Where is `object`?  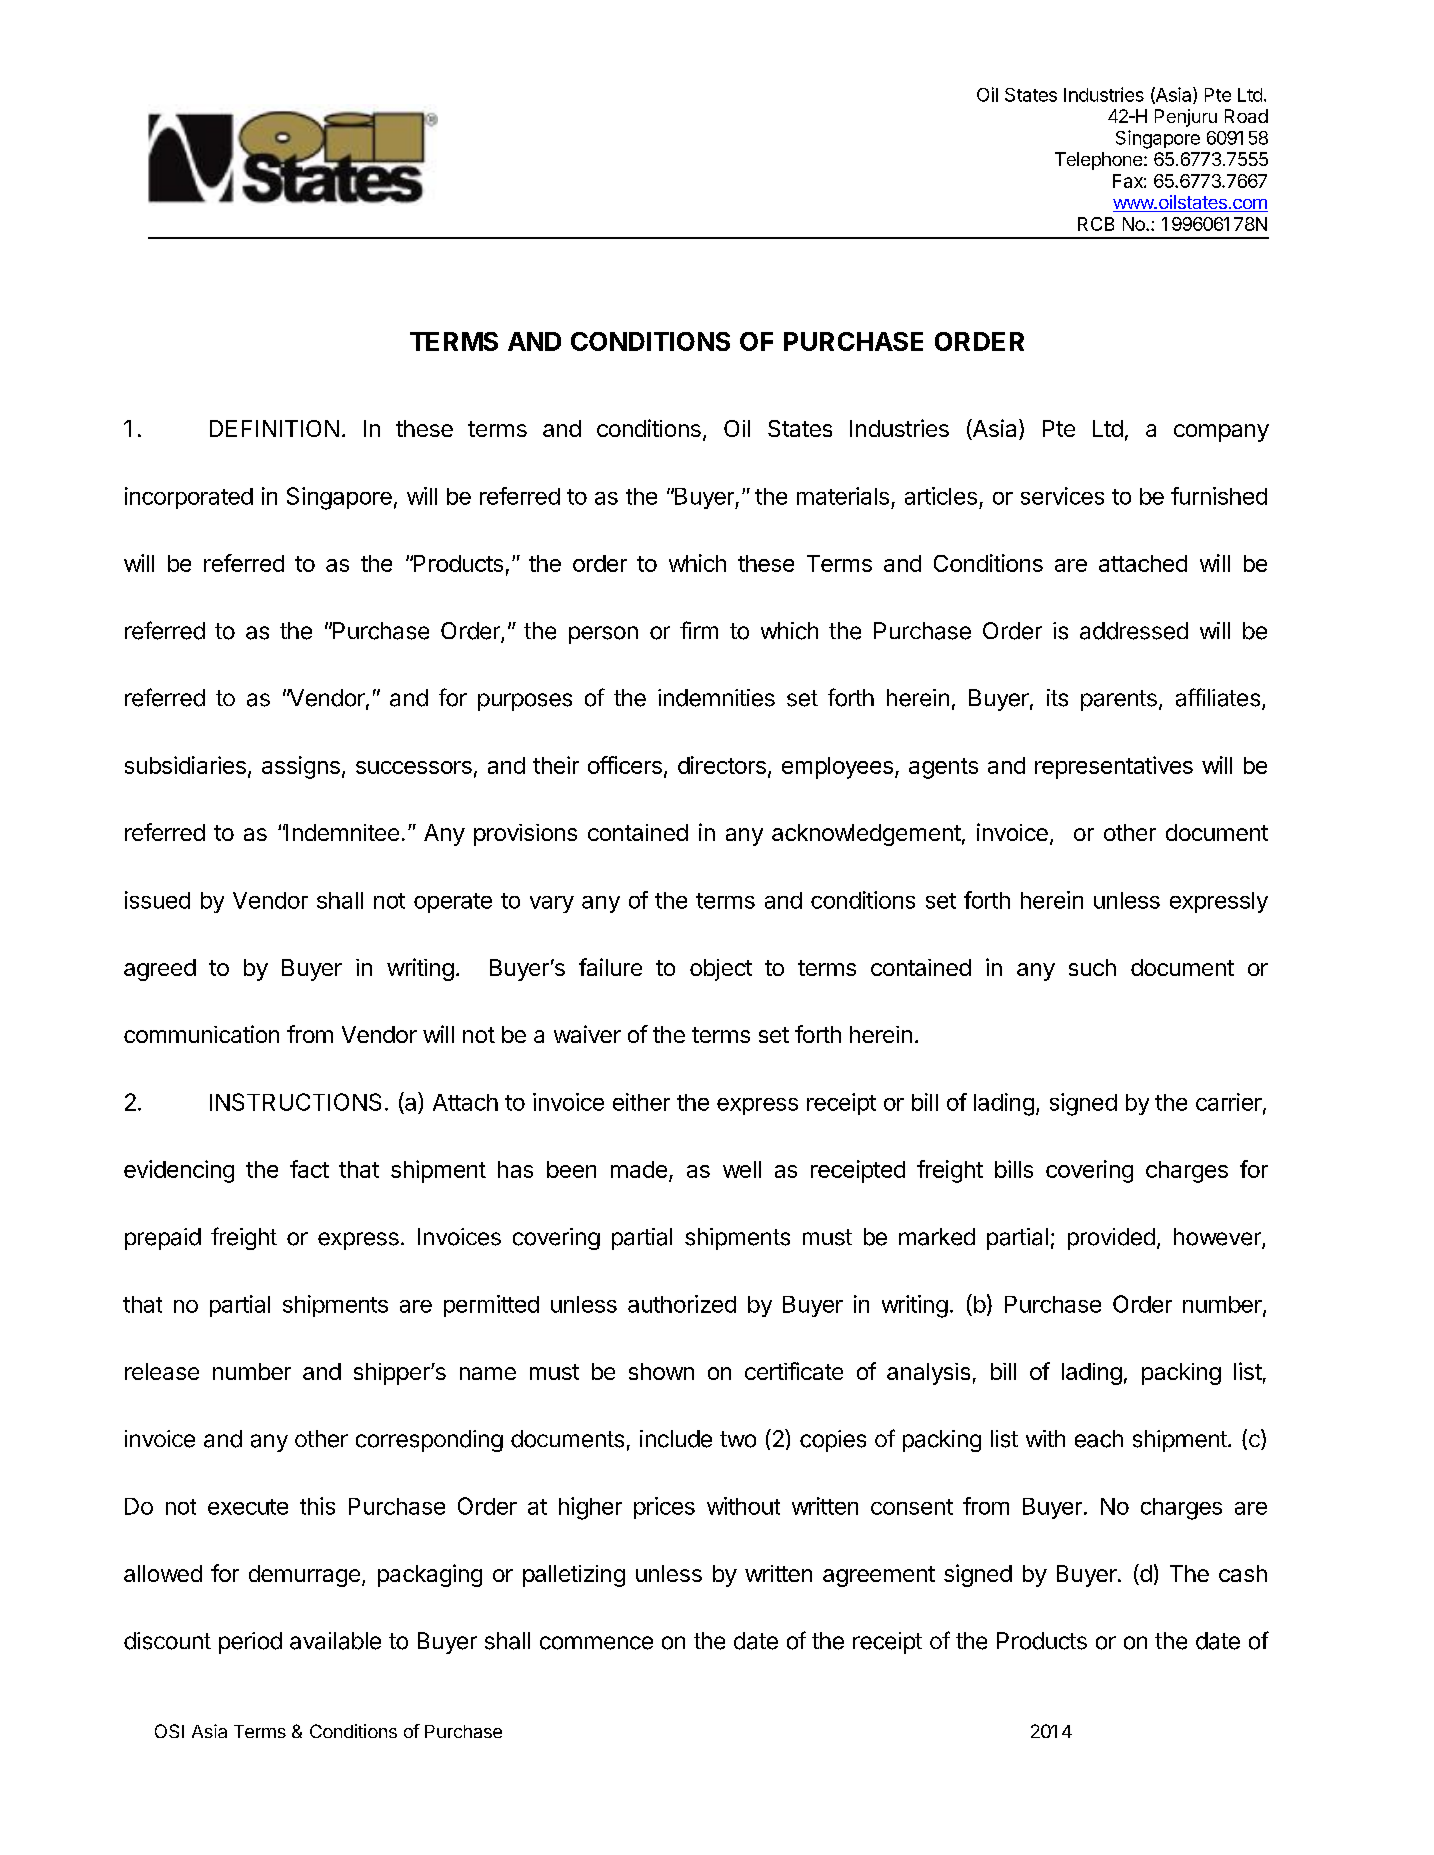 object is located at coordinates (721, 970).
